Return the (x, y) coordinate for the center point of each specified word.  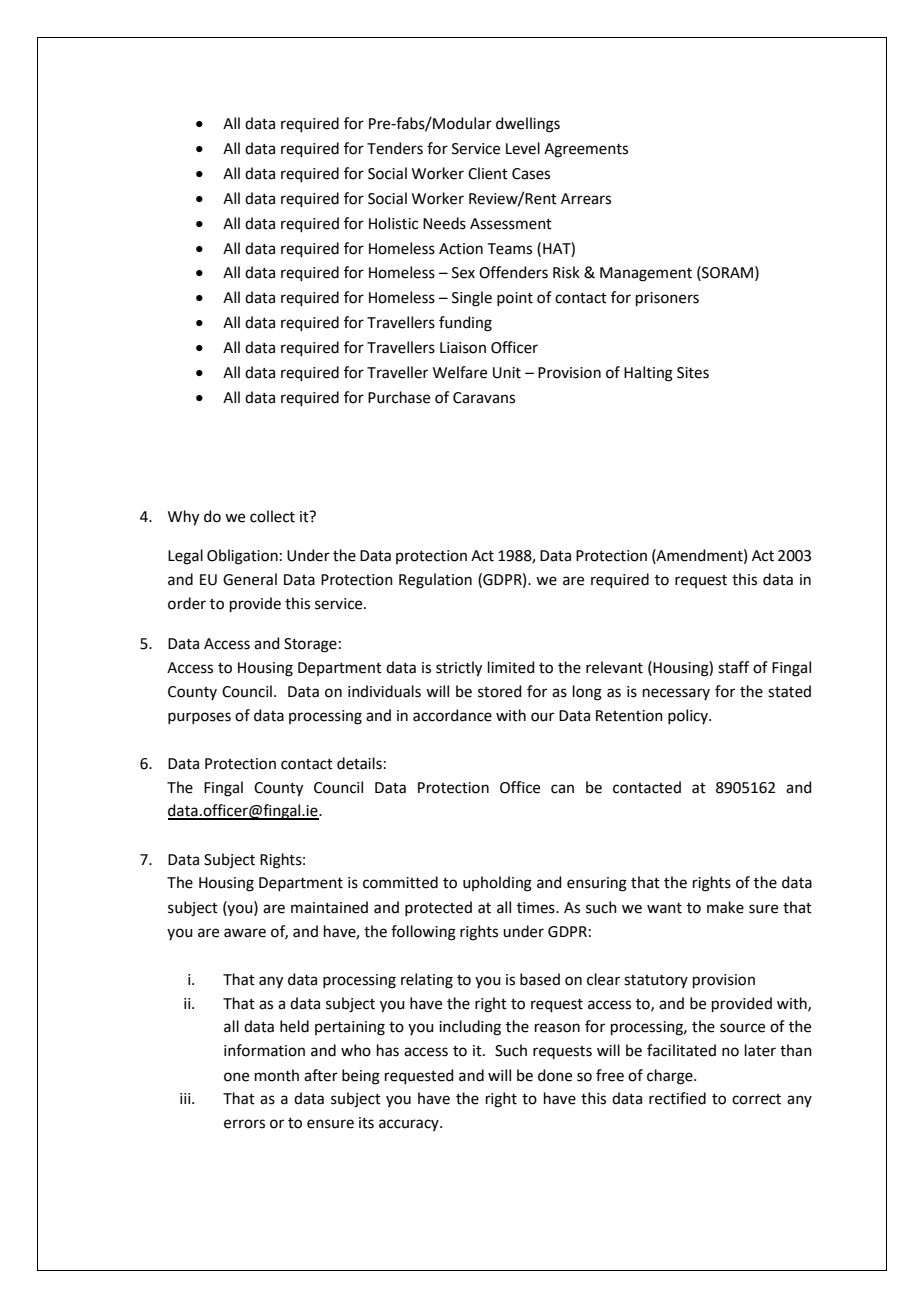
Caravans (484, 398)
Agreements (586, 150)
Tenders (395, 148)
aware (245, 933)
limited (511, 667)
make (725, 907)
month (277, 1075)
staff (733, 667)
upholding (497, 884)
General (250, 579)
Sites (693, 373)
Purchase (399, 397)
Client (488, 173)
